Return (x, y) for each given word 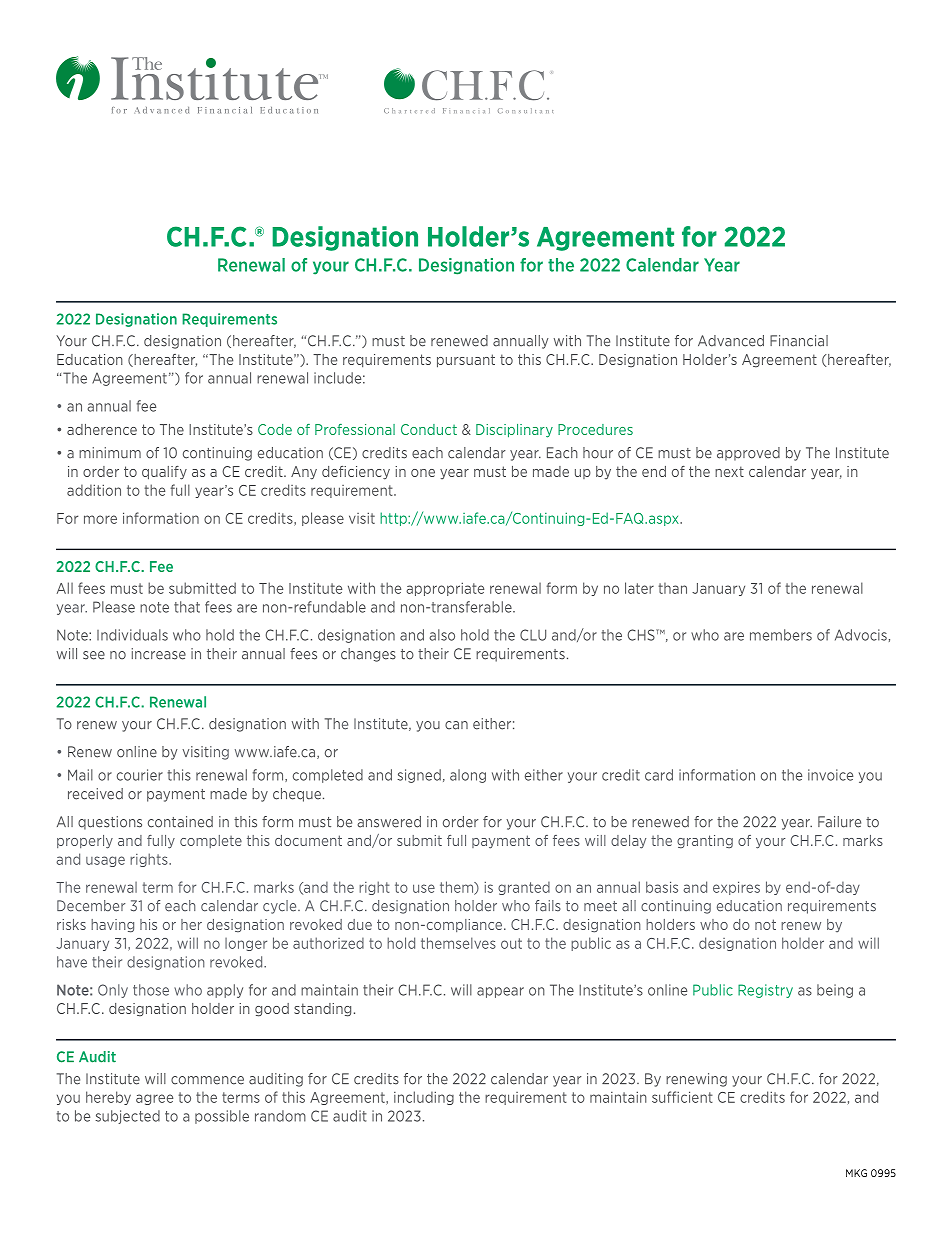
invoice (830, 775)
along (468, 776)
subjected (127, 1117)
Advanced (731, 341)
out (511, 943)
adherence (102, 429)
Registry (765, 991)
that (187, 607)
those (151, 990)
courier (140, 775)
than (672, 588)
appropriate (445, 589)
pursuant (466, 361)
